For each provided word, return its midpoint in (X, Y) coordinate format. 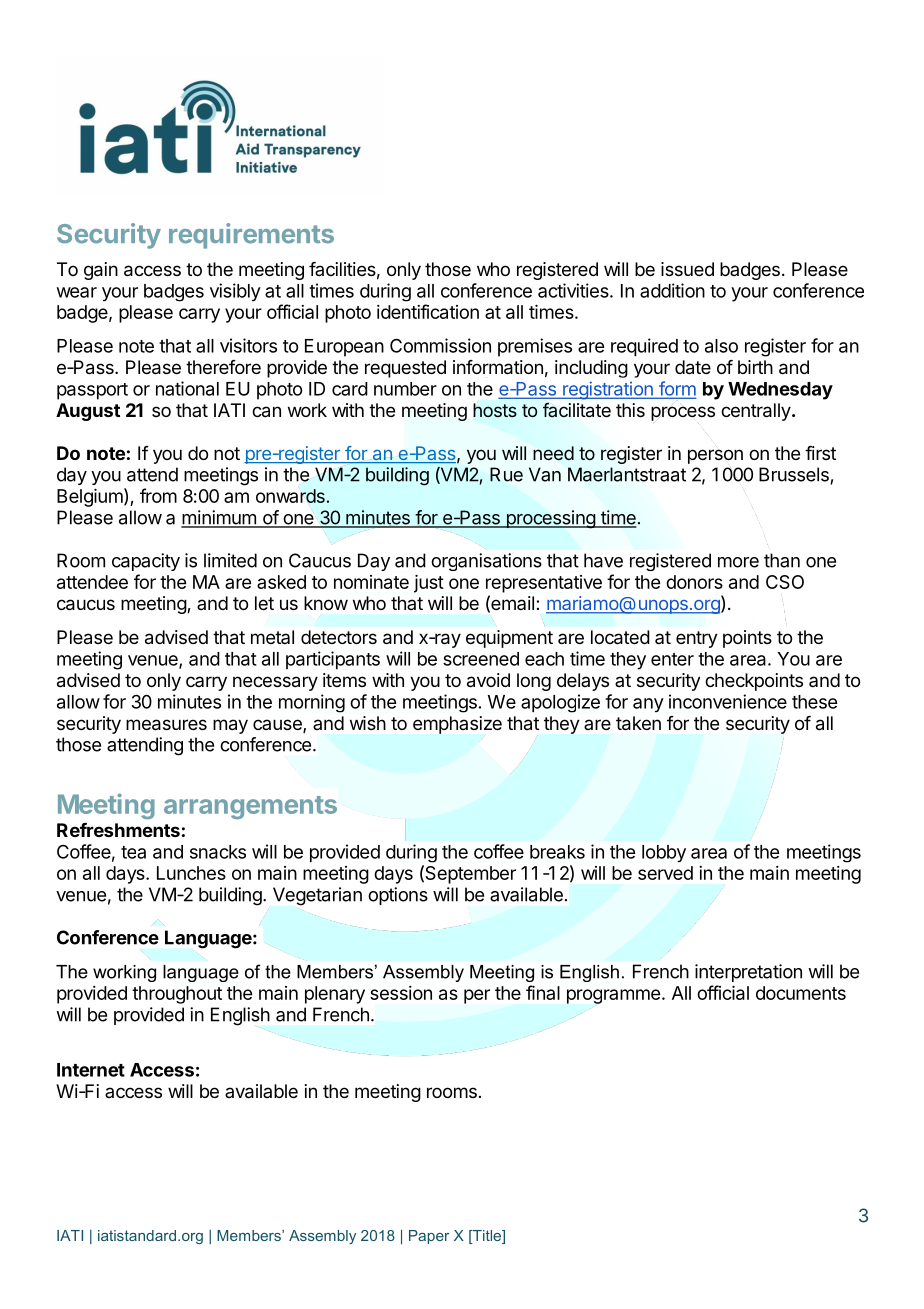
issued (687, 269)
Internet (91, 1070)
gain (101, 271)
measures (166, 725)
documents (801, 993)
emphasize (457, 725)
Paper (429, 1237)
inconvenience (728, 701)
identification (428, 311)
